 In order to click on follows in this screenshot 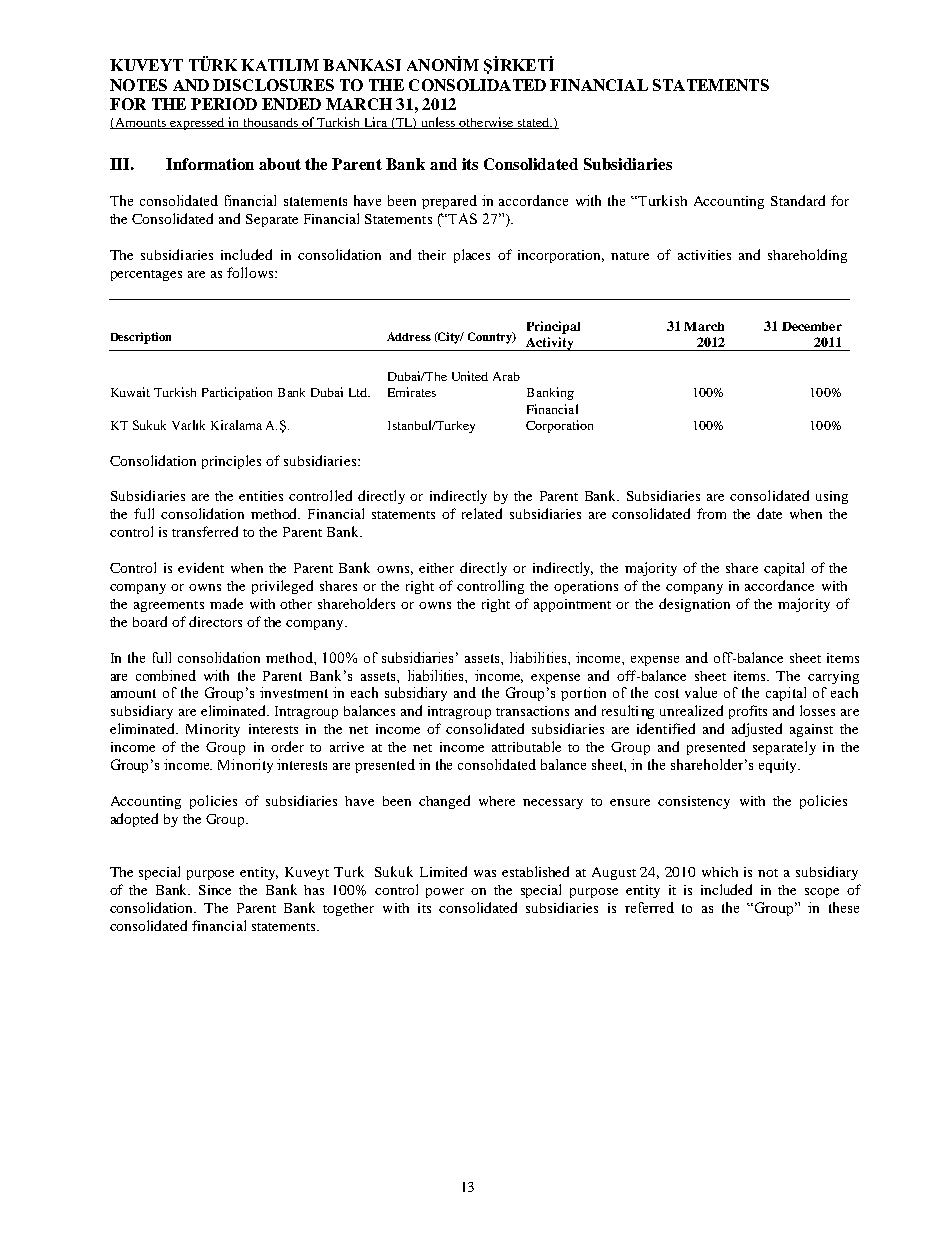, I will do `click(250, 272)`.
